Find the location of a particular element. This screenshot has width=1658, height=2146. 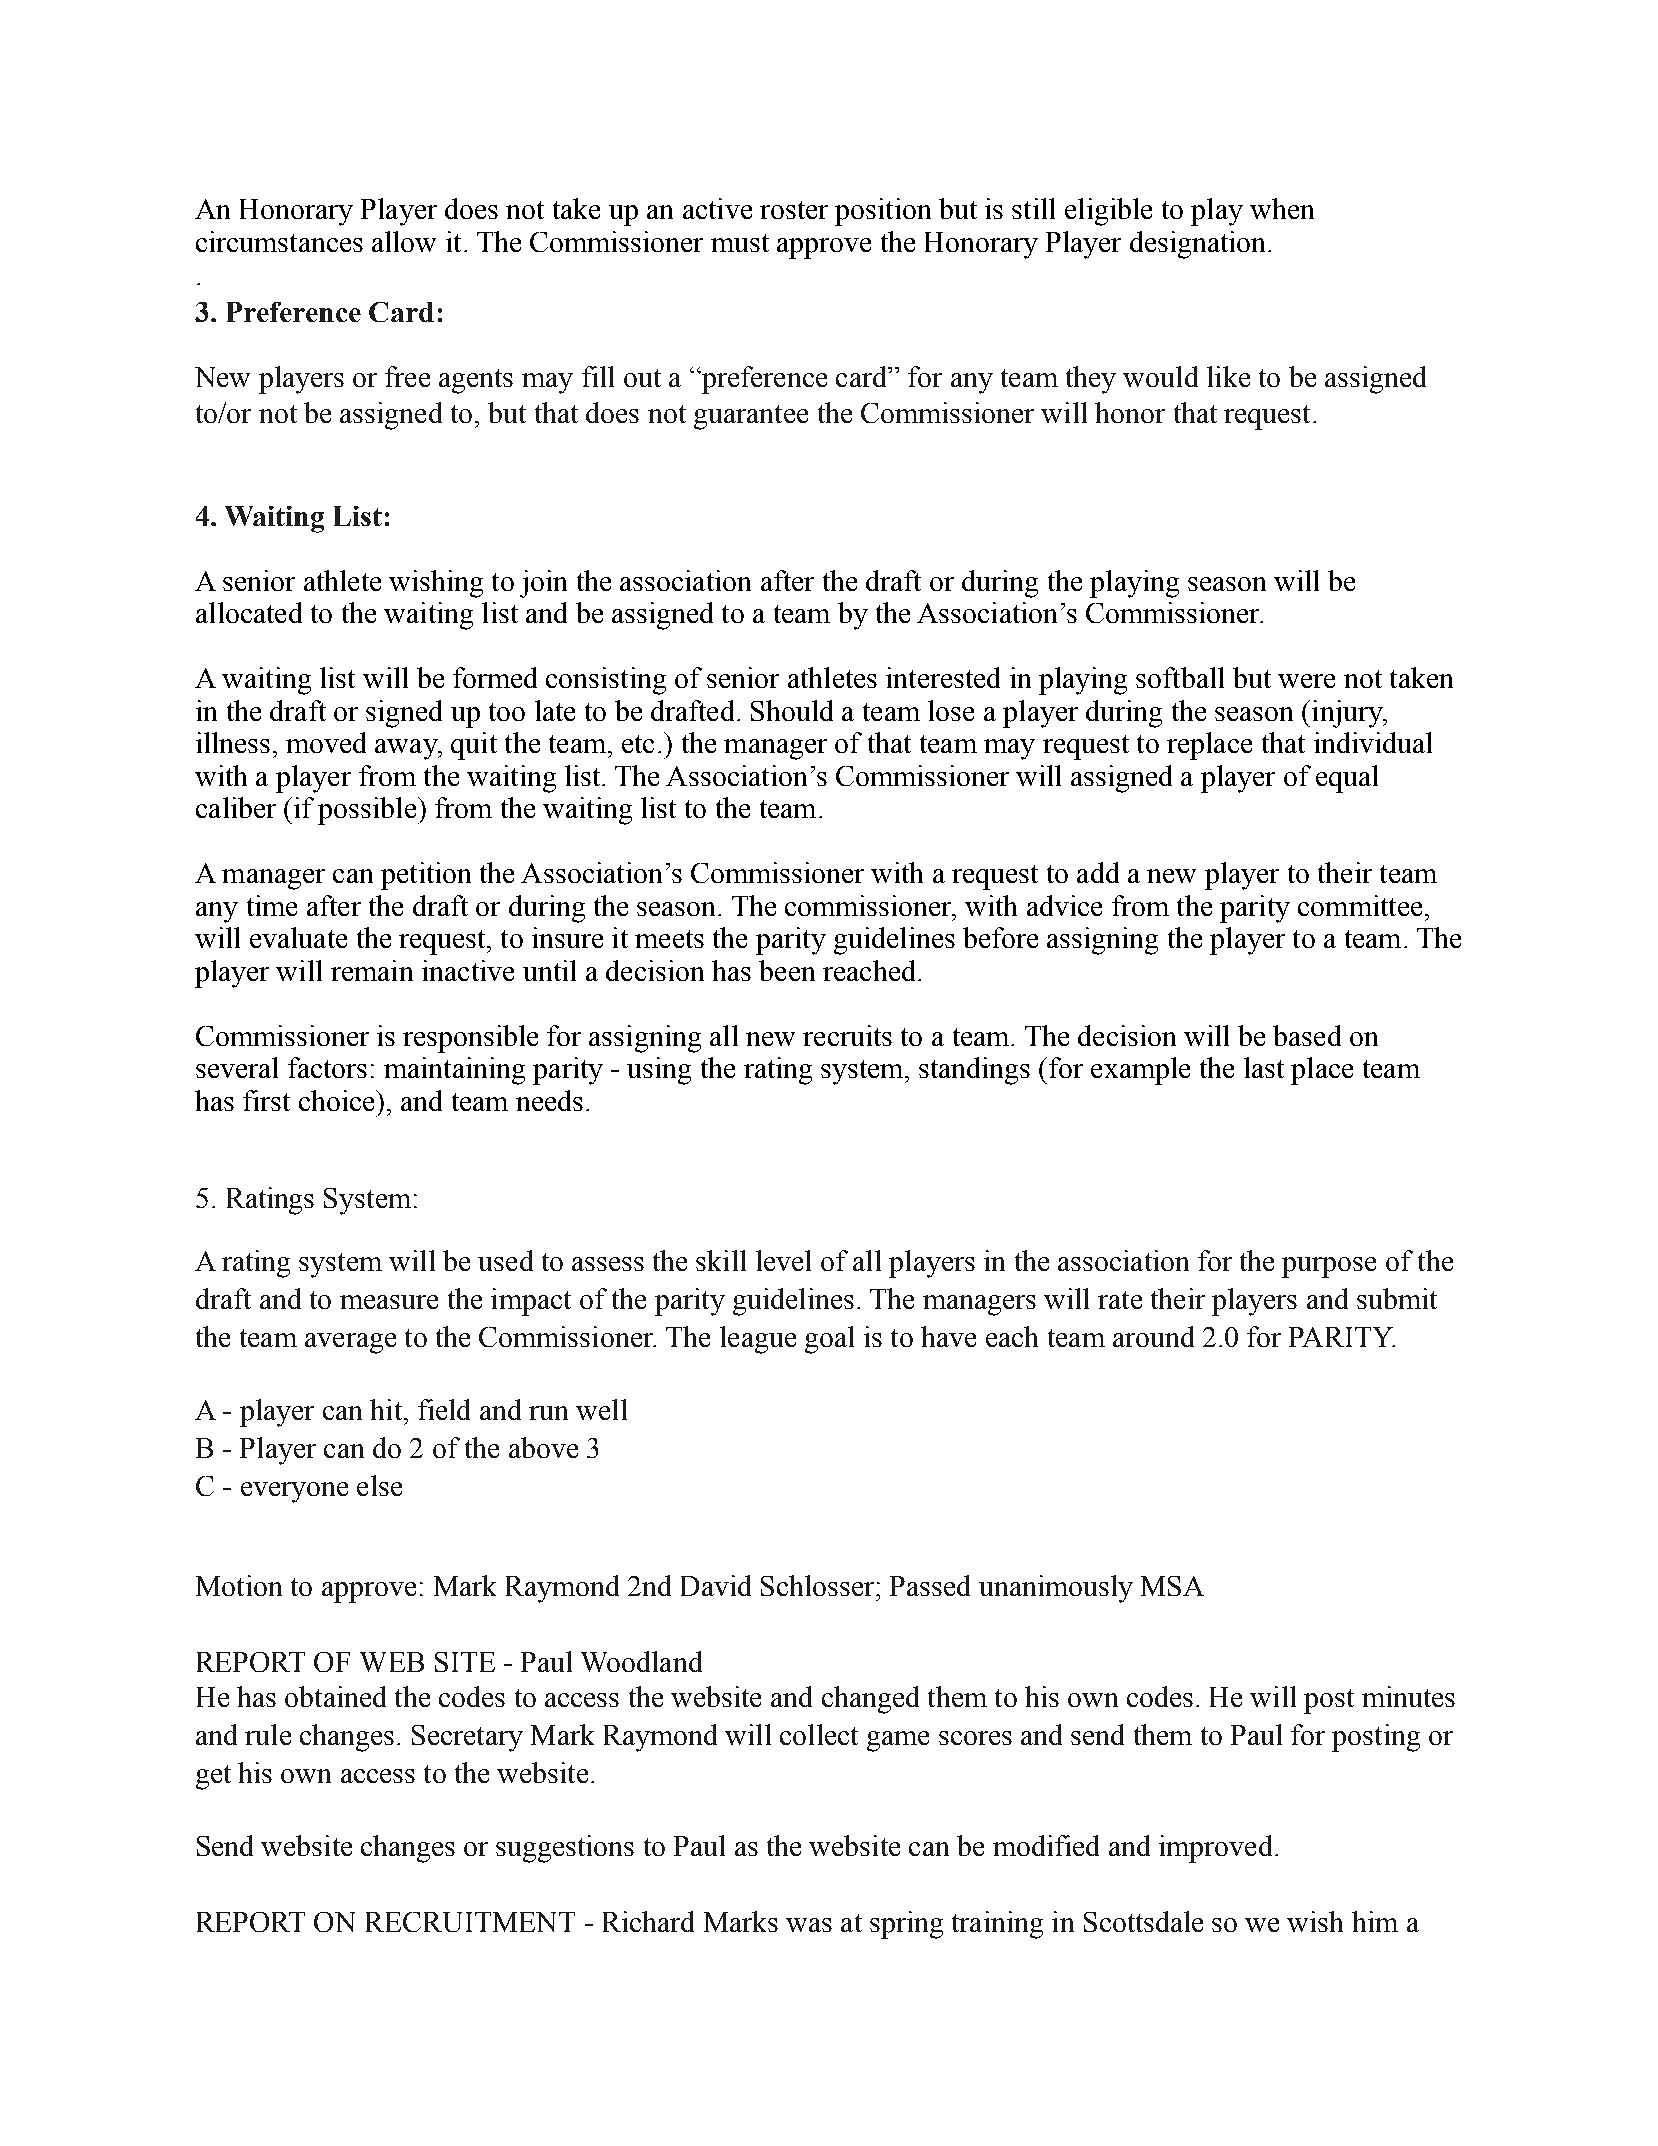

improved is located at coordinates (1215, 1849).
